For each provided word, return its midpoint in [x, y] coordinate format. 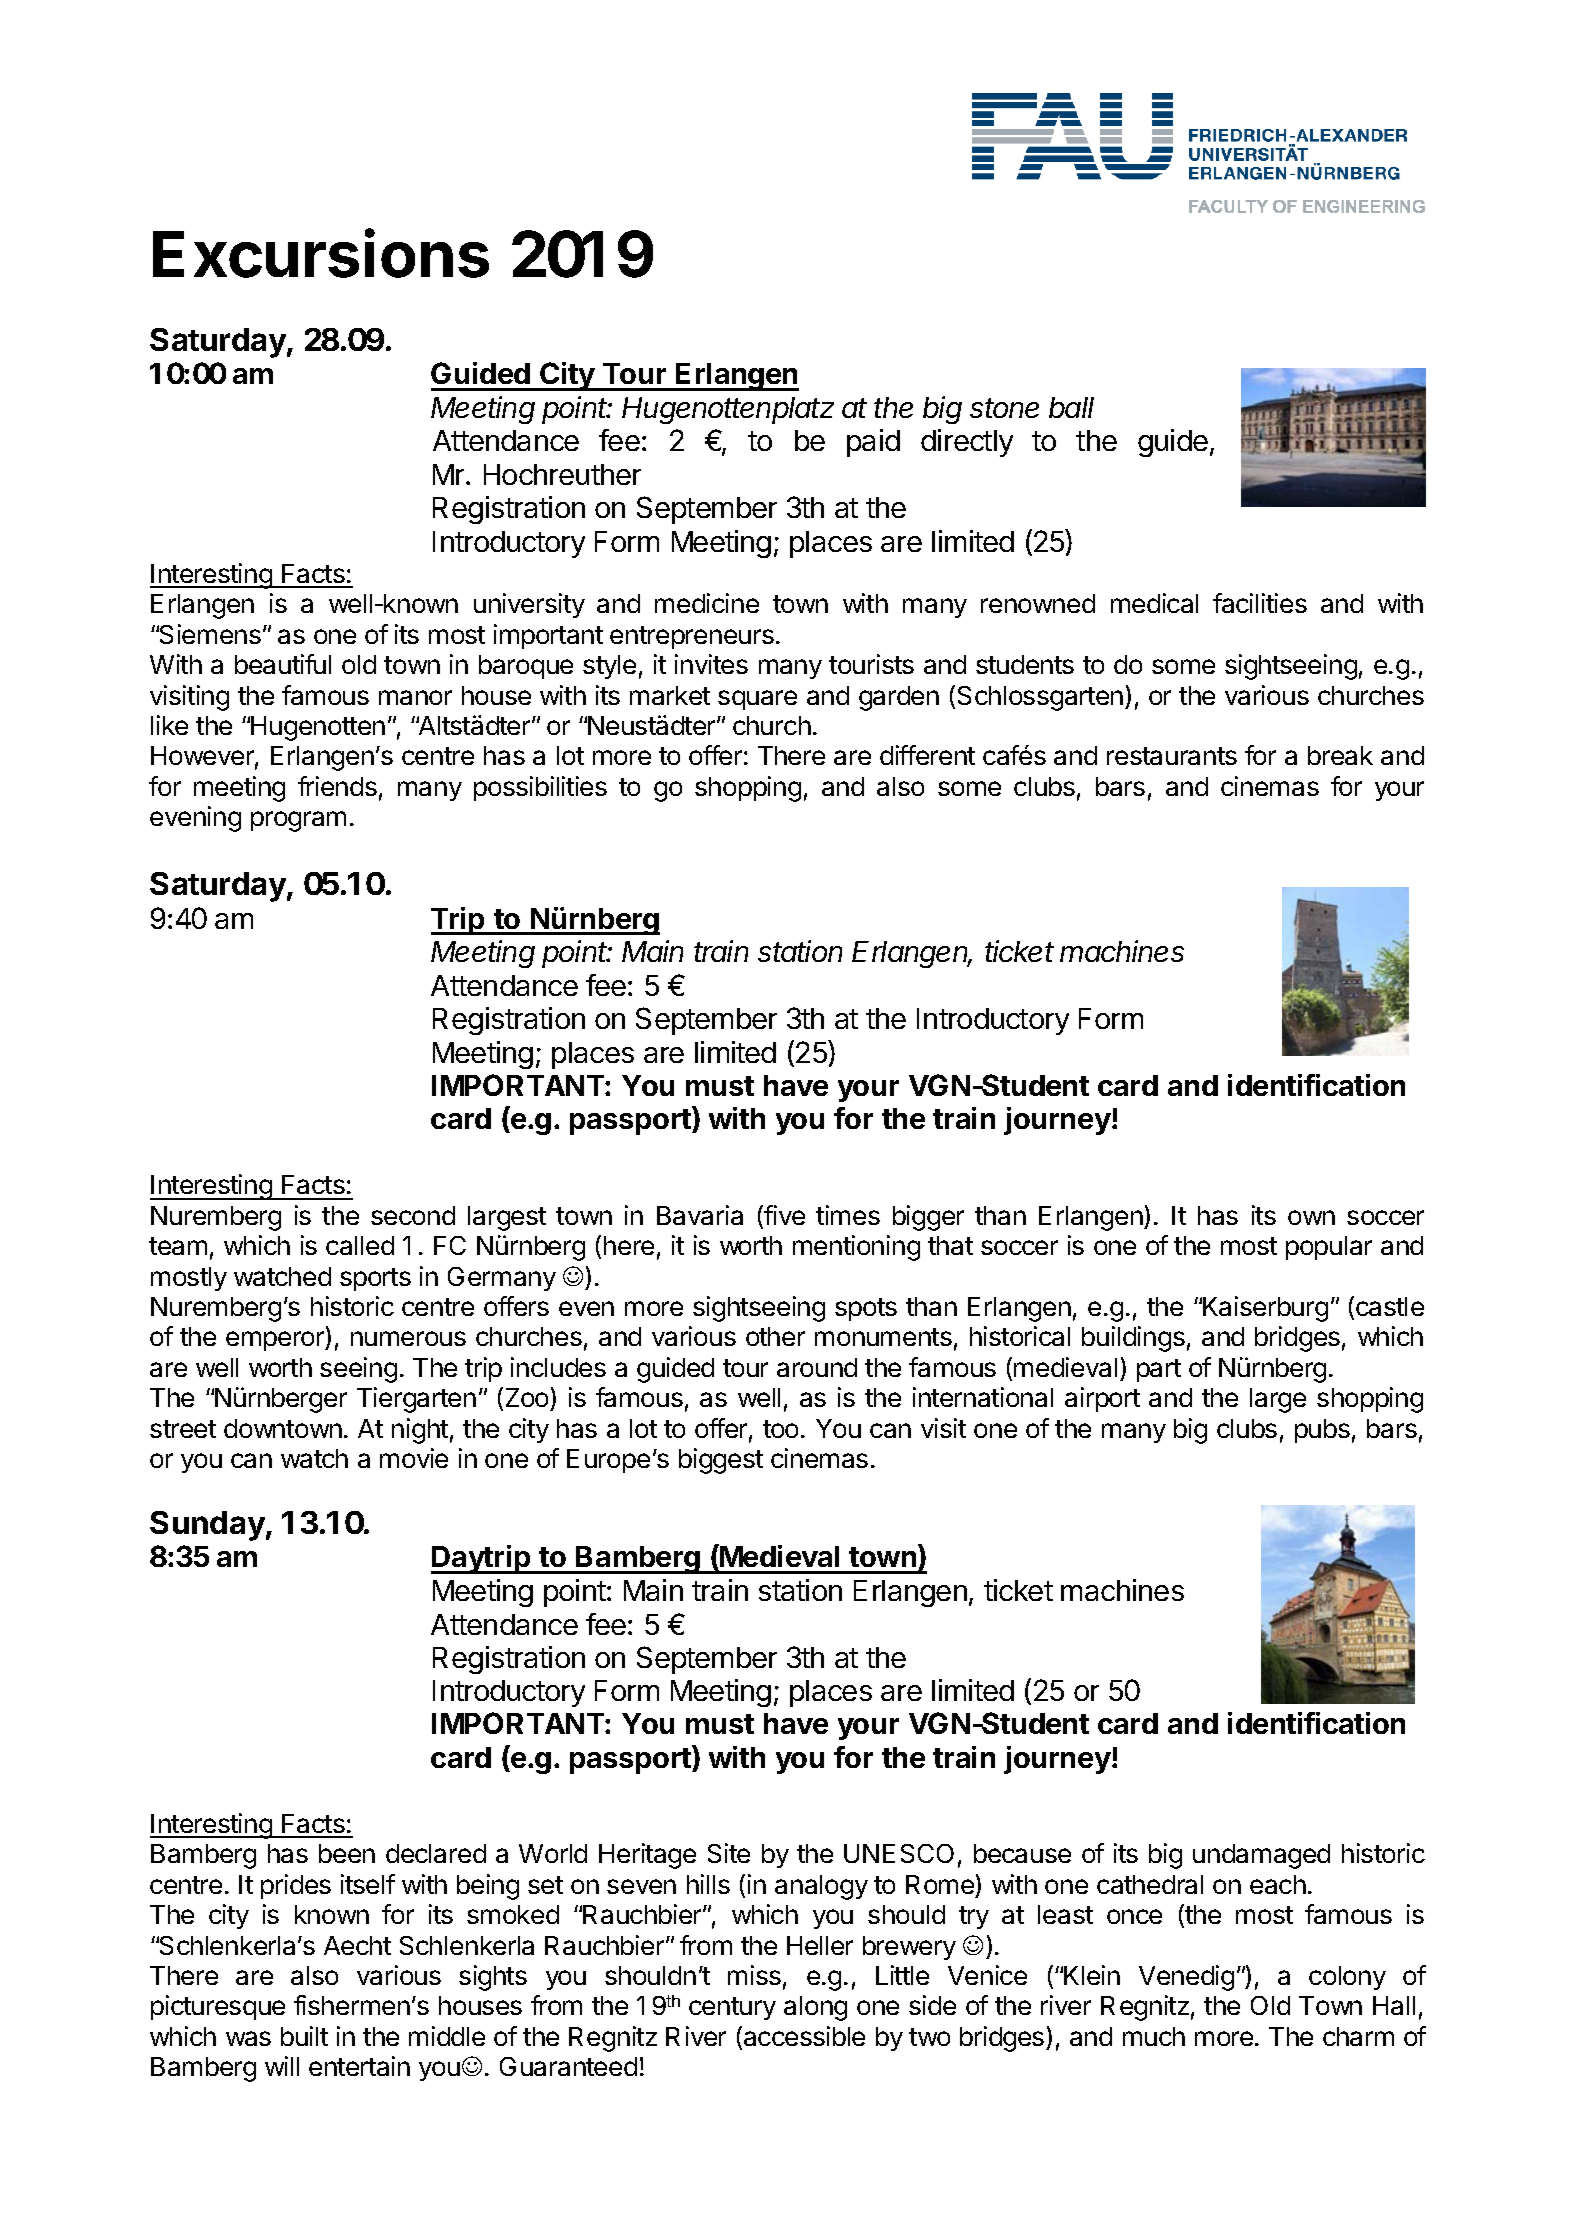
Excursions [321, 253]
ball [1071, 407]
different [927, 755]
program [298, 821]
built [304, 2036]
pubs [1322, 1431]
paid [873, 443]
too [780, 1429]
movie [414, 1458]
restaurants [1172, 756]
